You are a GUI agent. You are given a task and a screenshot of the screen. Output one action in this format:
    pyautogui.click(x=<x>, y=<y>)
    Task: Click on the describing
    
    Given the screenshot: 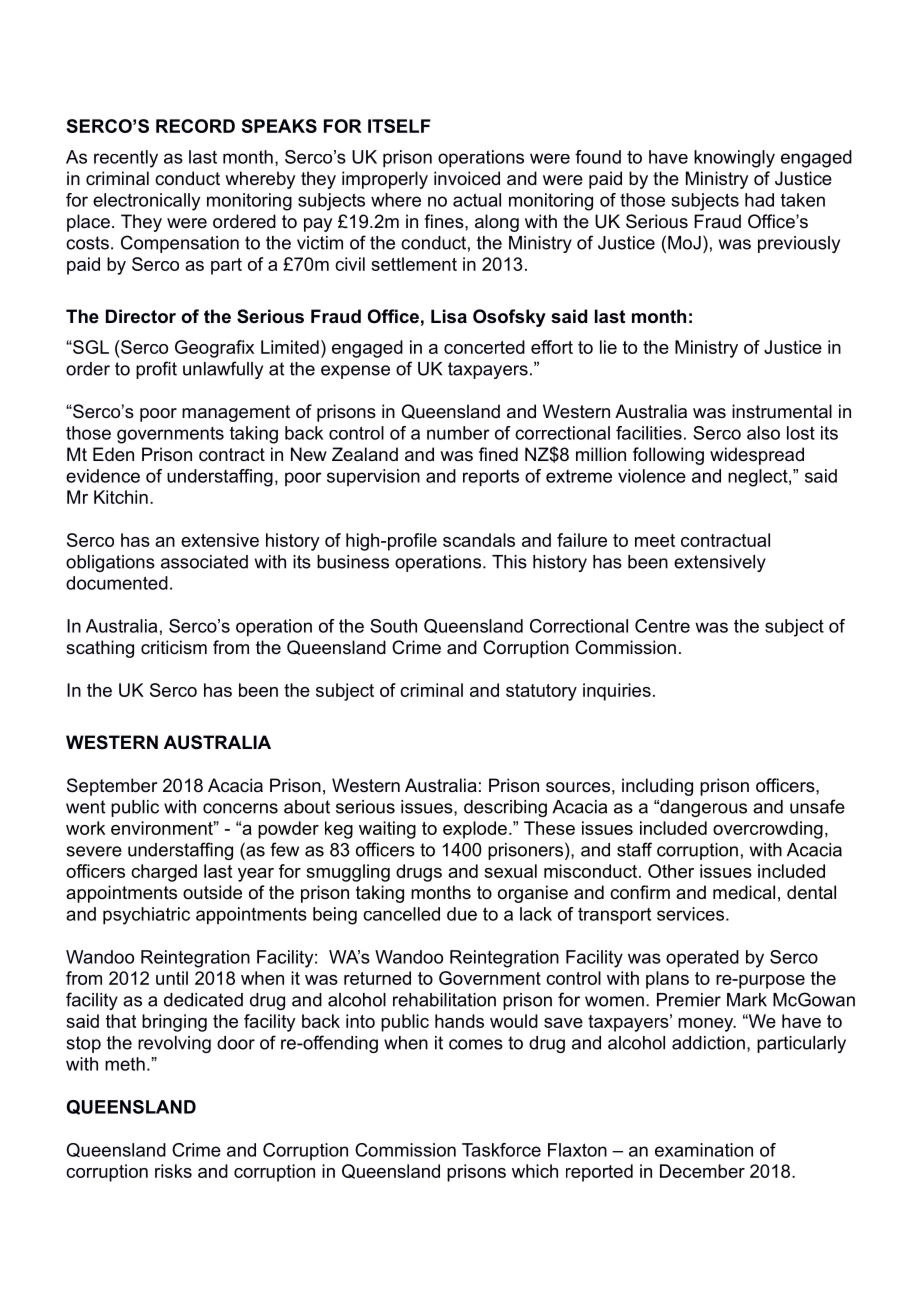 What is the action you would take?
    pyautogui.click(x=505, y=808)
